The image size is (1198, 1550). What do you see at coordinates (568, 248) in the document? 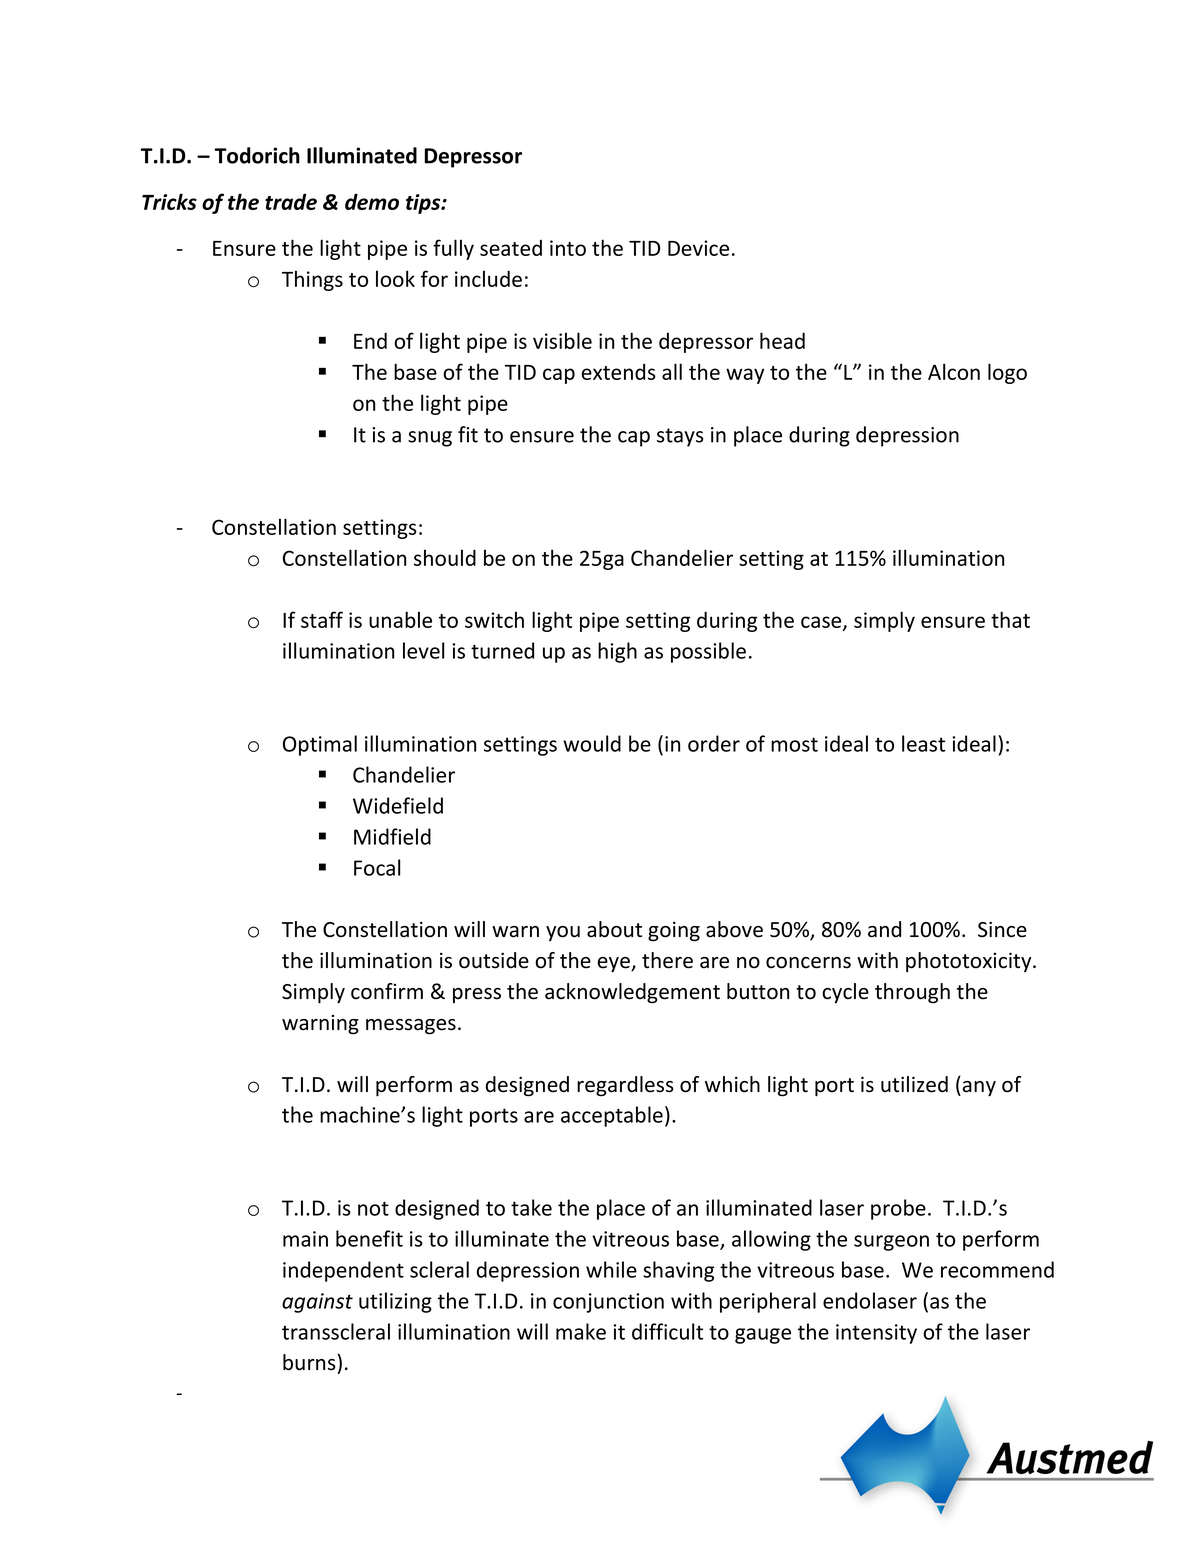
I see `into` at bounding box center [568, 248].
